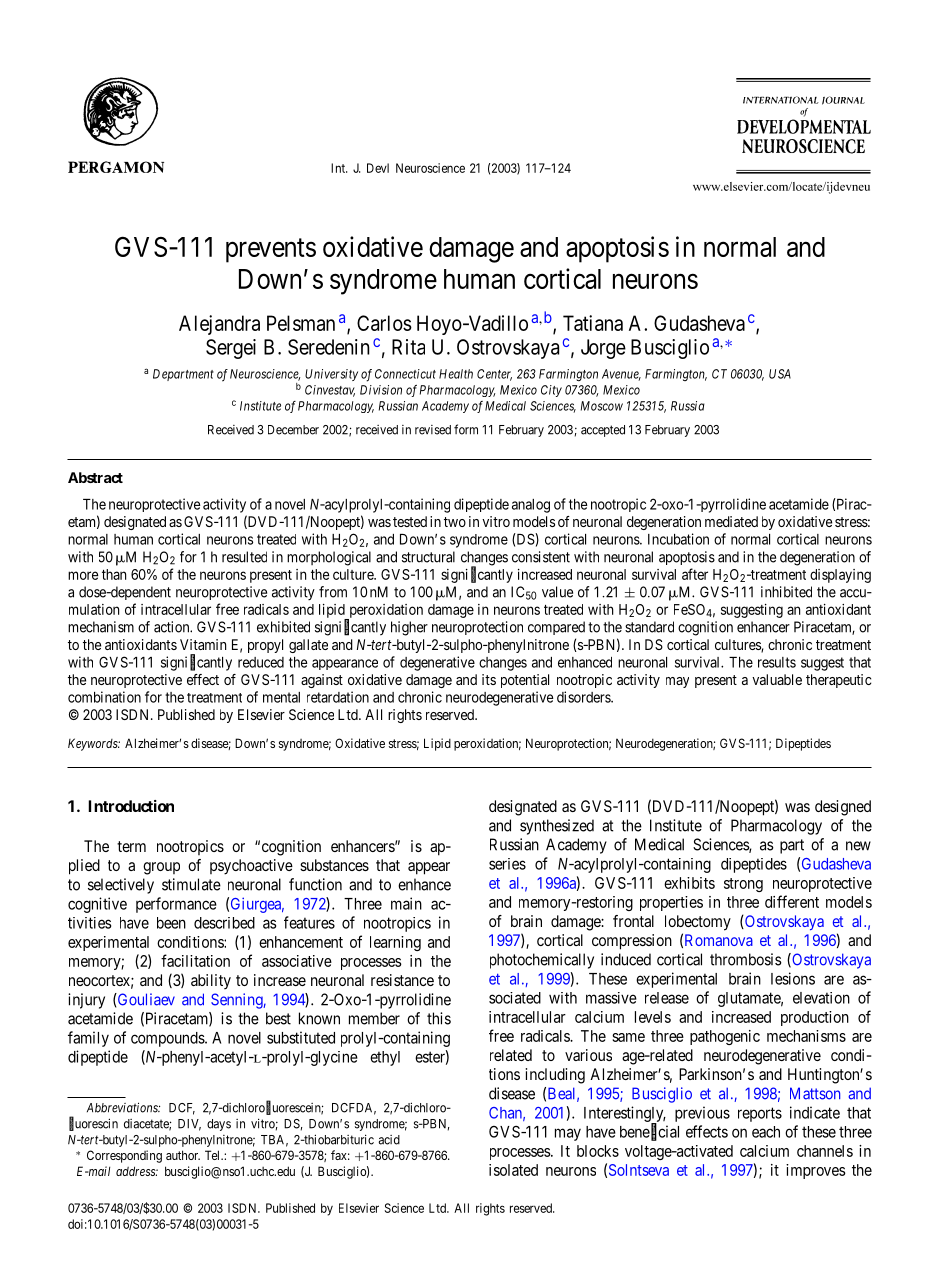 The height and width of the page is (1270, 952). What do you see at coordinates (777, 679) in the page?
I see `valuable` at bounding box center [777, 679].
